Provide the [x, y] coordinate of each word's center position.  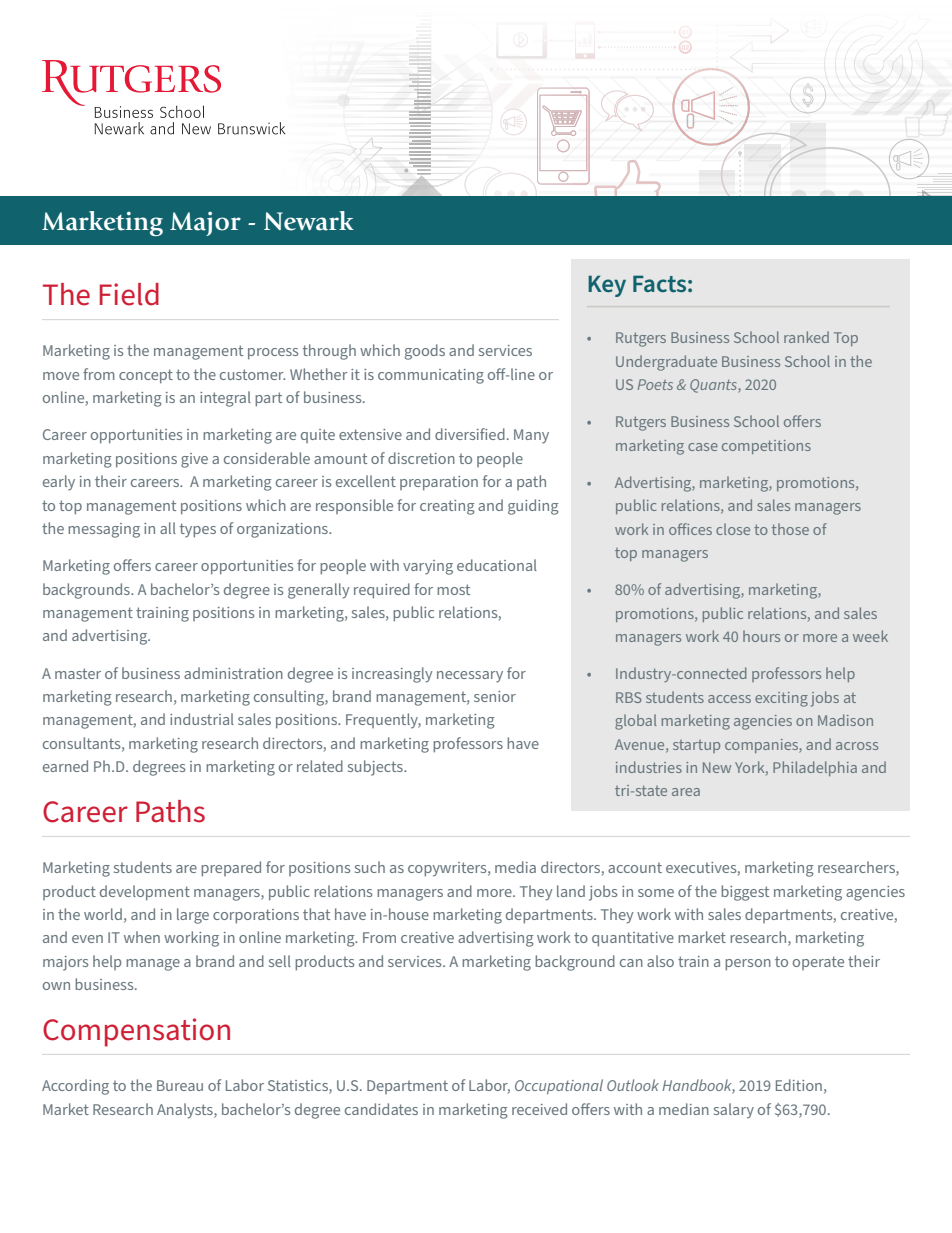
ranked [806, 337]
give [194, 460]
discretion [421, 458]
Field [129, 294]
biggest [745, 893]
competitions [766, 447]
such [370, 867]
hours [761, 636]
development [145, 892]
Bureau [180, 1085]
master [78, 673]
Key [607, 286]
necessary [470, 677]
